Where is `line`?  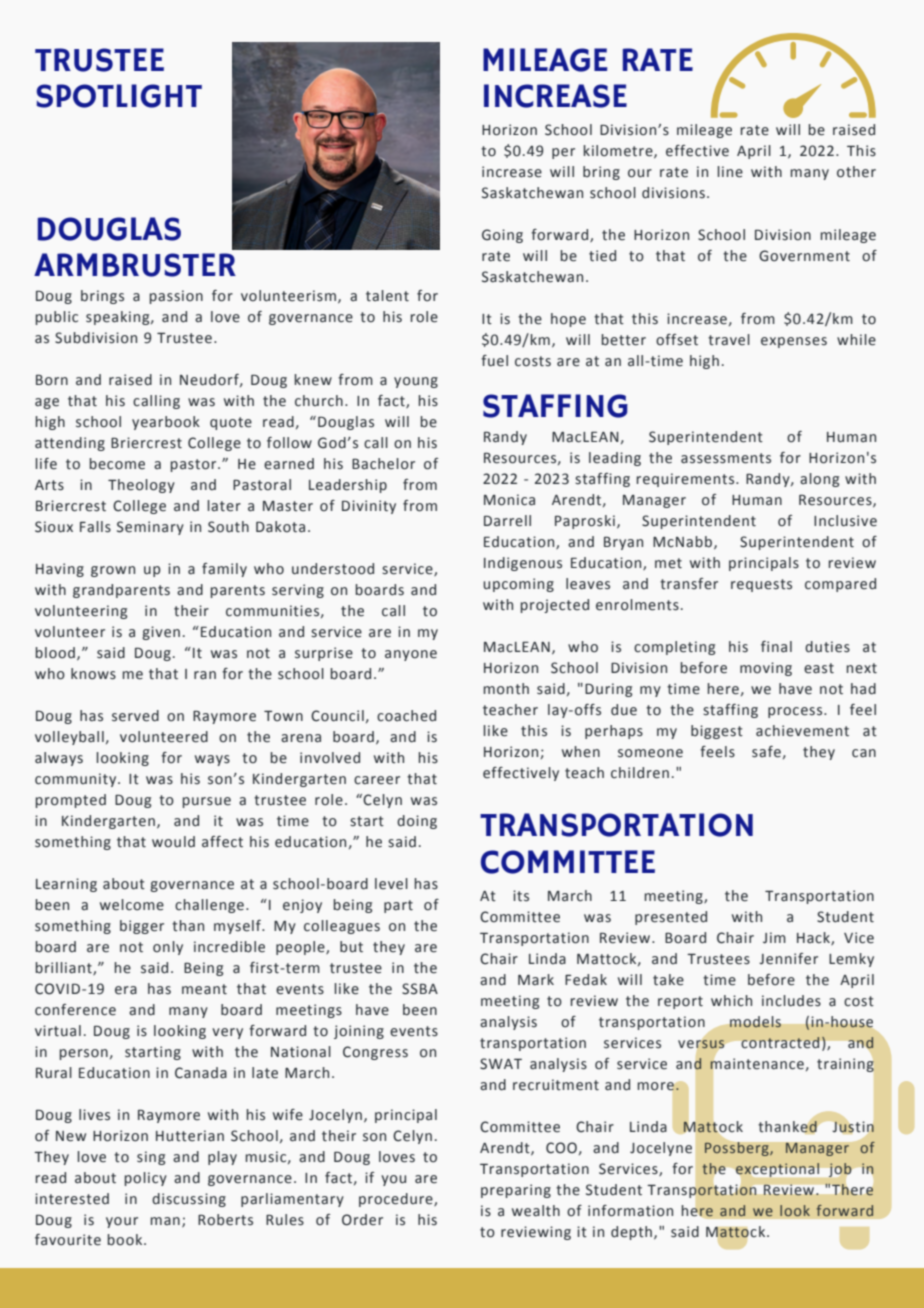 line is located at coordinates (730, 172).
